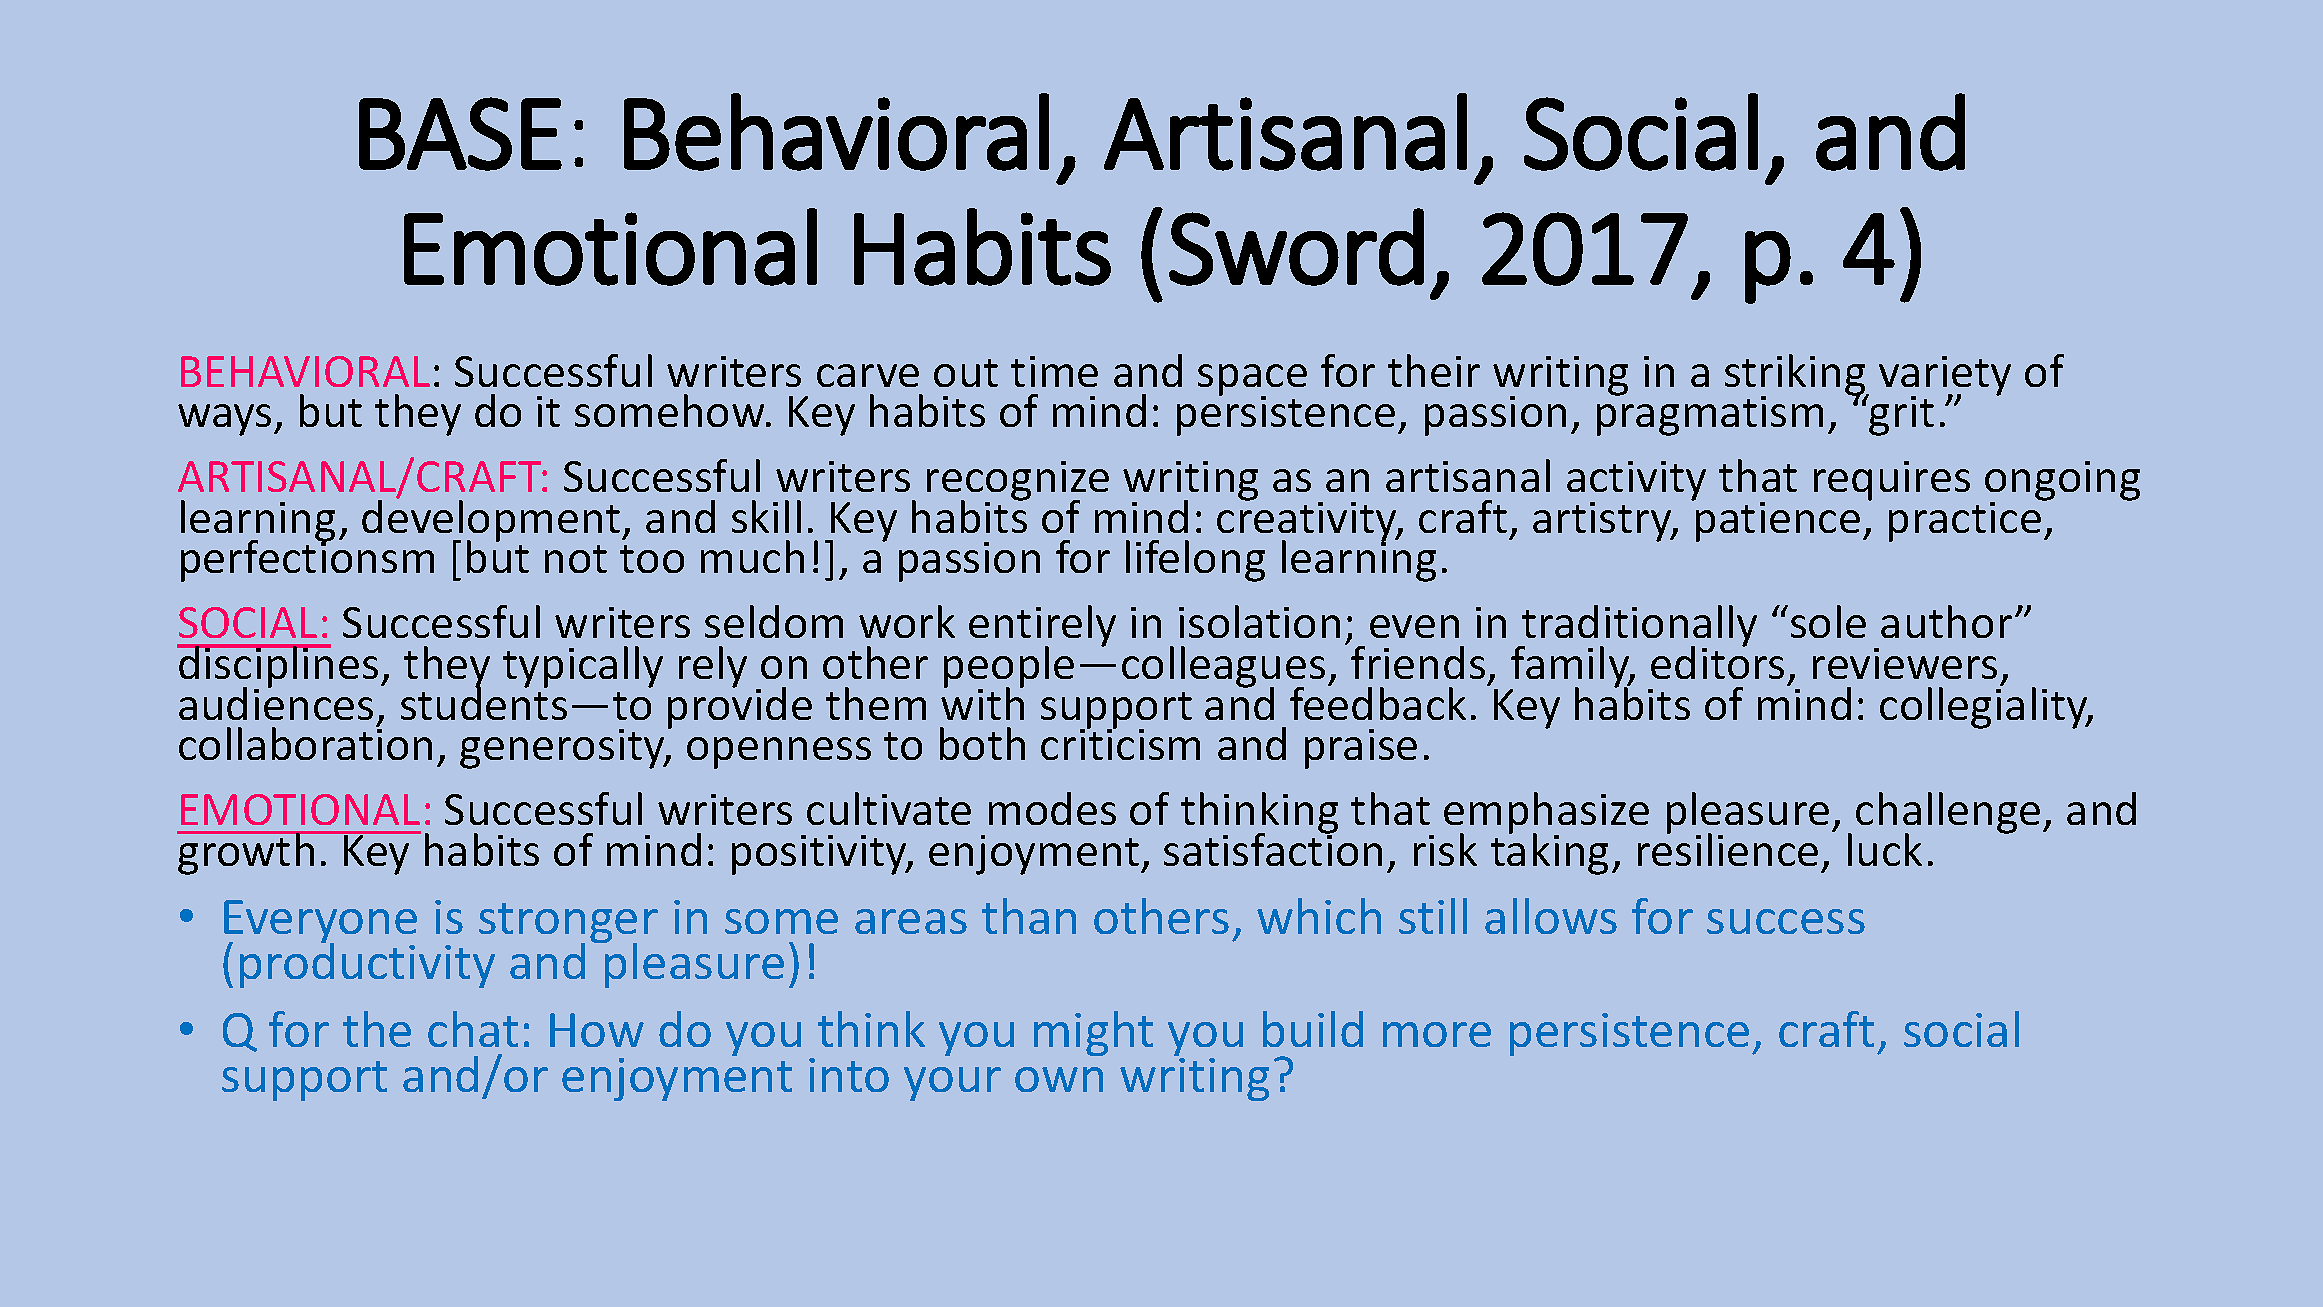 The height and width of the image is (1307, 2323). What do you see at coordinates (1885, 849) in the image?
I see `luck` at bounding box center [1885, 849].
